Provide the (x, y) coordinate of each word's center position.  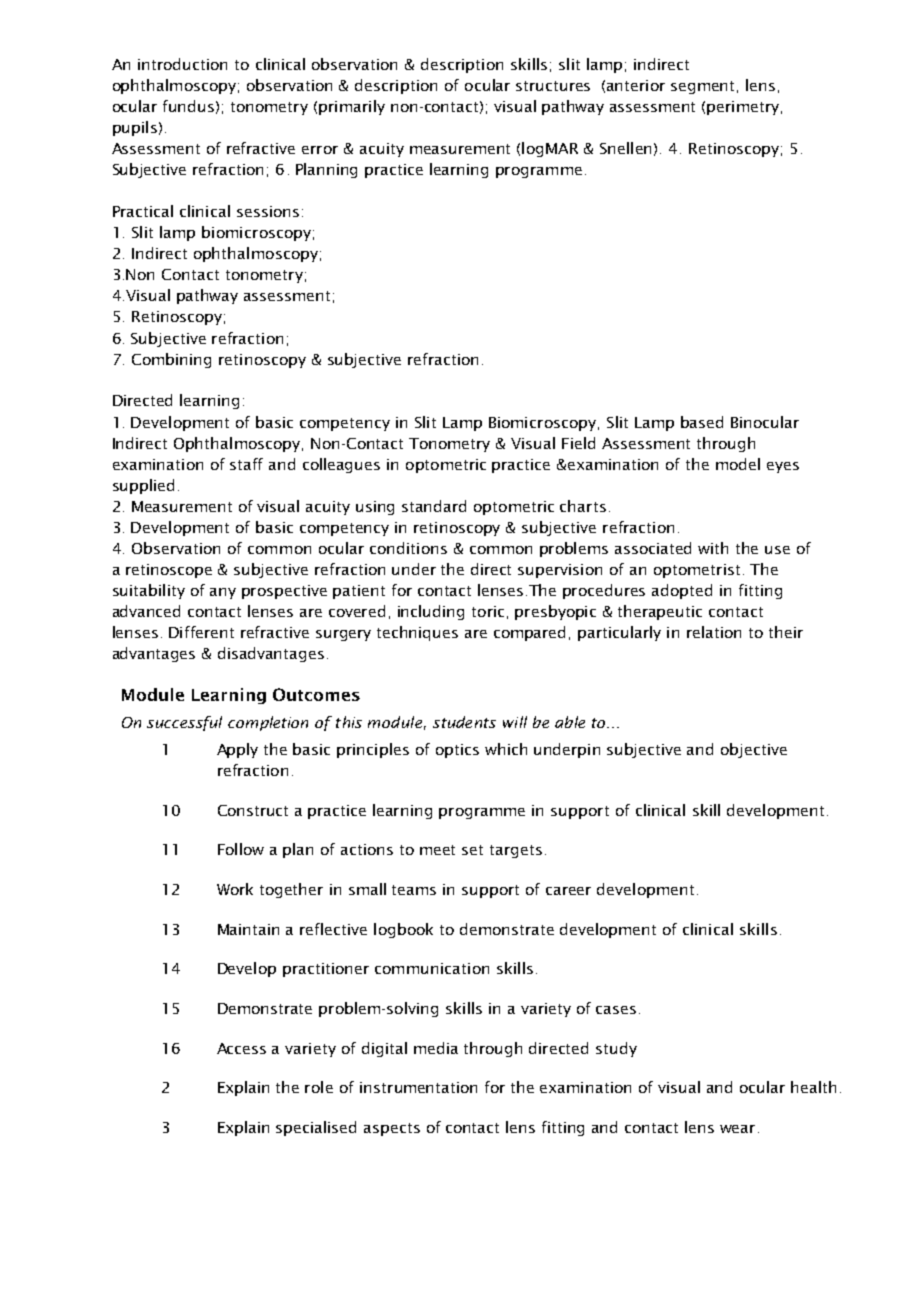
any (223, 593)
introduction (182, 64)
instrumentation (418, 1087)
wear (737, 1129)
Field (578, 443)
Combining (171, 360)
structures (553, 86)
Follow (241, 849)
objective (754, 750)
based (702, 422)
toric (488, 611)
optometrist (697, 571)
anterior (636, 85)
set (472, 850)
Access (241, 1048)
